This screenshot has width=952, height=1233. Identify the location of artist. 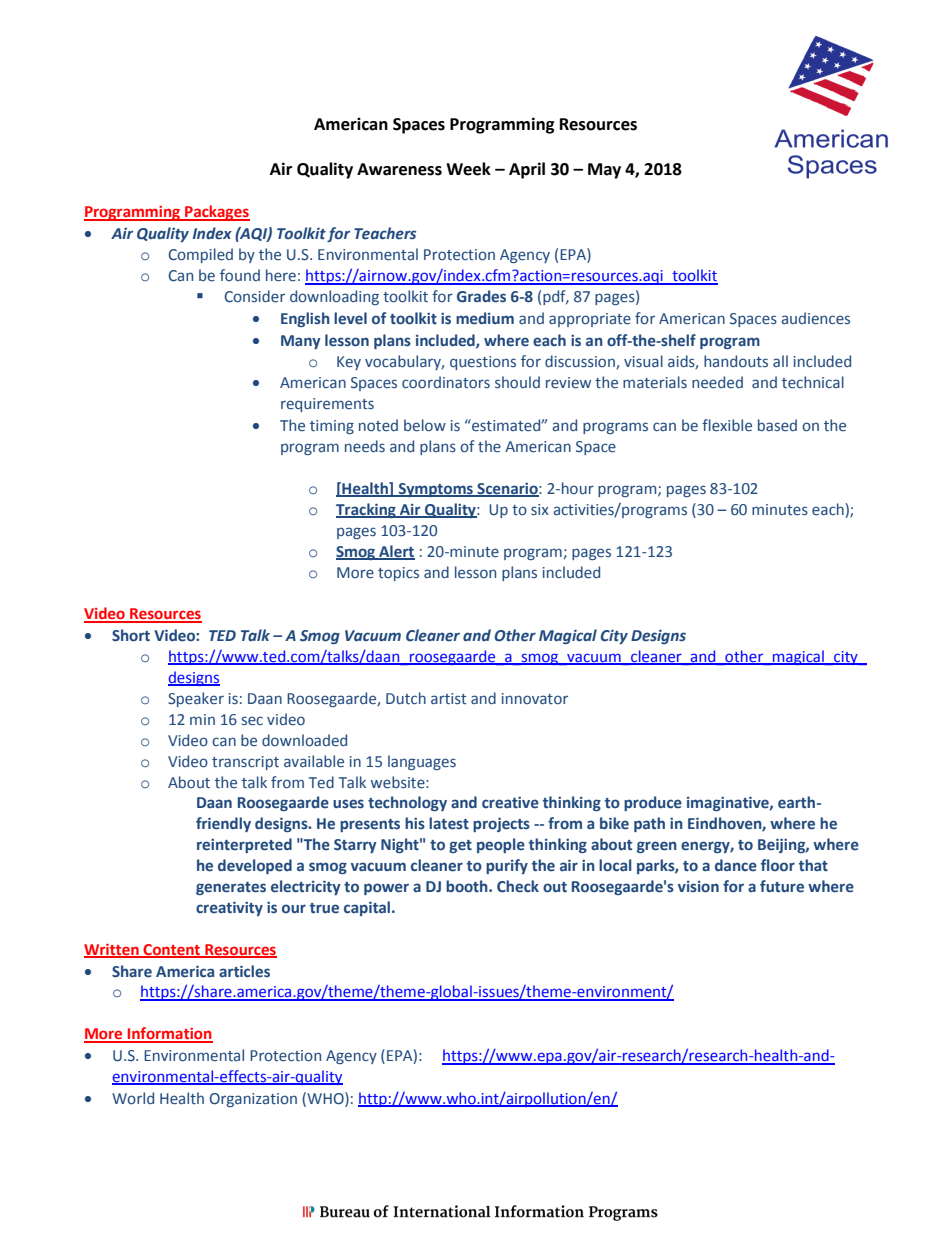
(448, 698).
